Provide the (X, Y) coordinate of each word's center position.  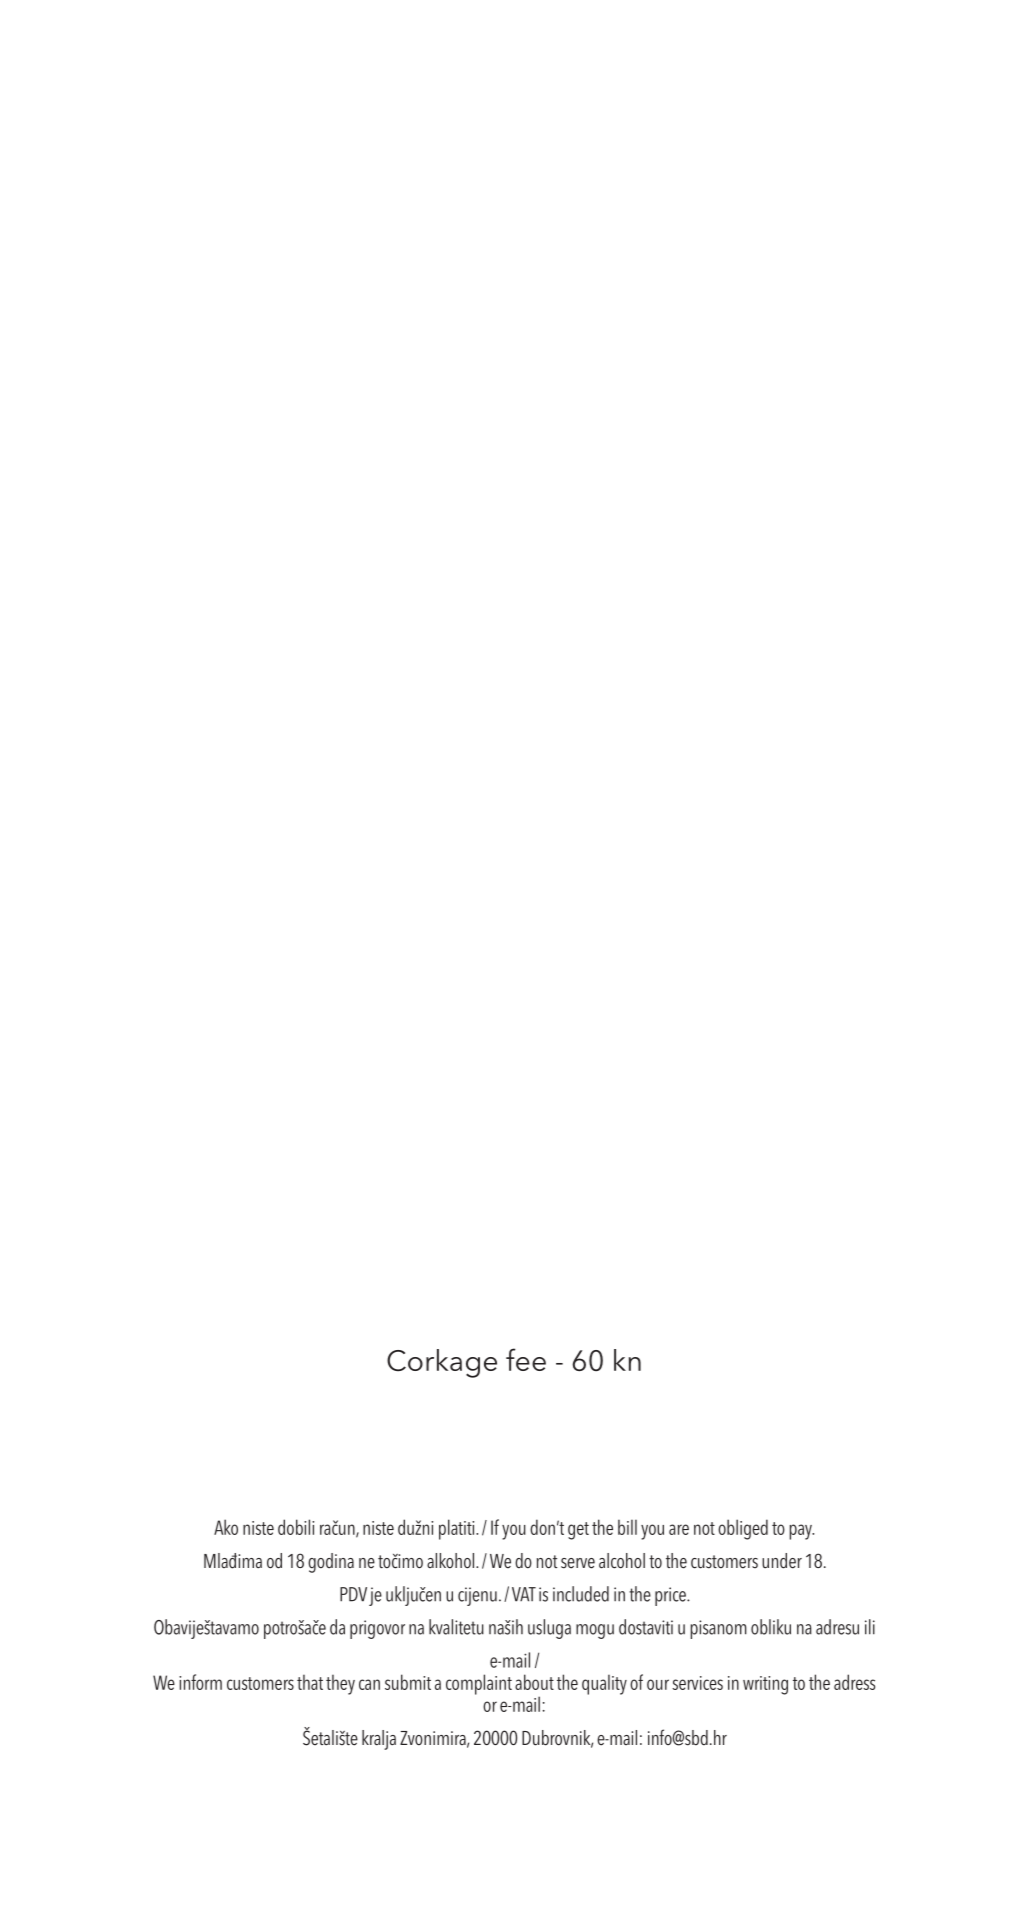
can (369, 1684)
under (782, 1561)
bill (627, 1527)
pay (802, 1532)
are (679, 1529)
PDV (353, 1594)
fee (526, 1359)
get (578, 1531)
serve (578, 1563)
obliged (743, 1529)
